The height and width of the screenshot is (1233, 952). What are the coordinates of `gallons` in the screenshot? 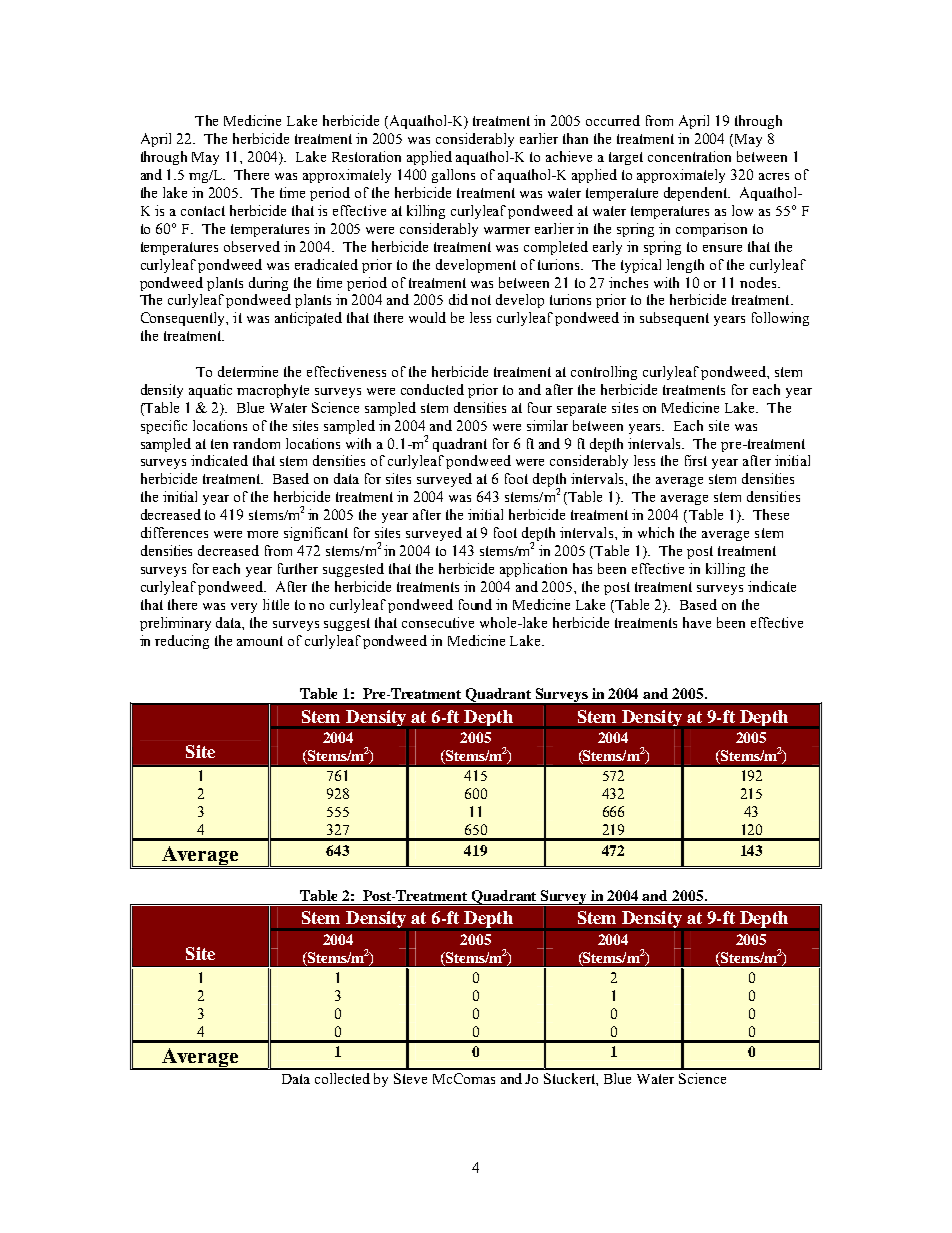 It's located at (453, 176).
